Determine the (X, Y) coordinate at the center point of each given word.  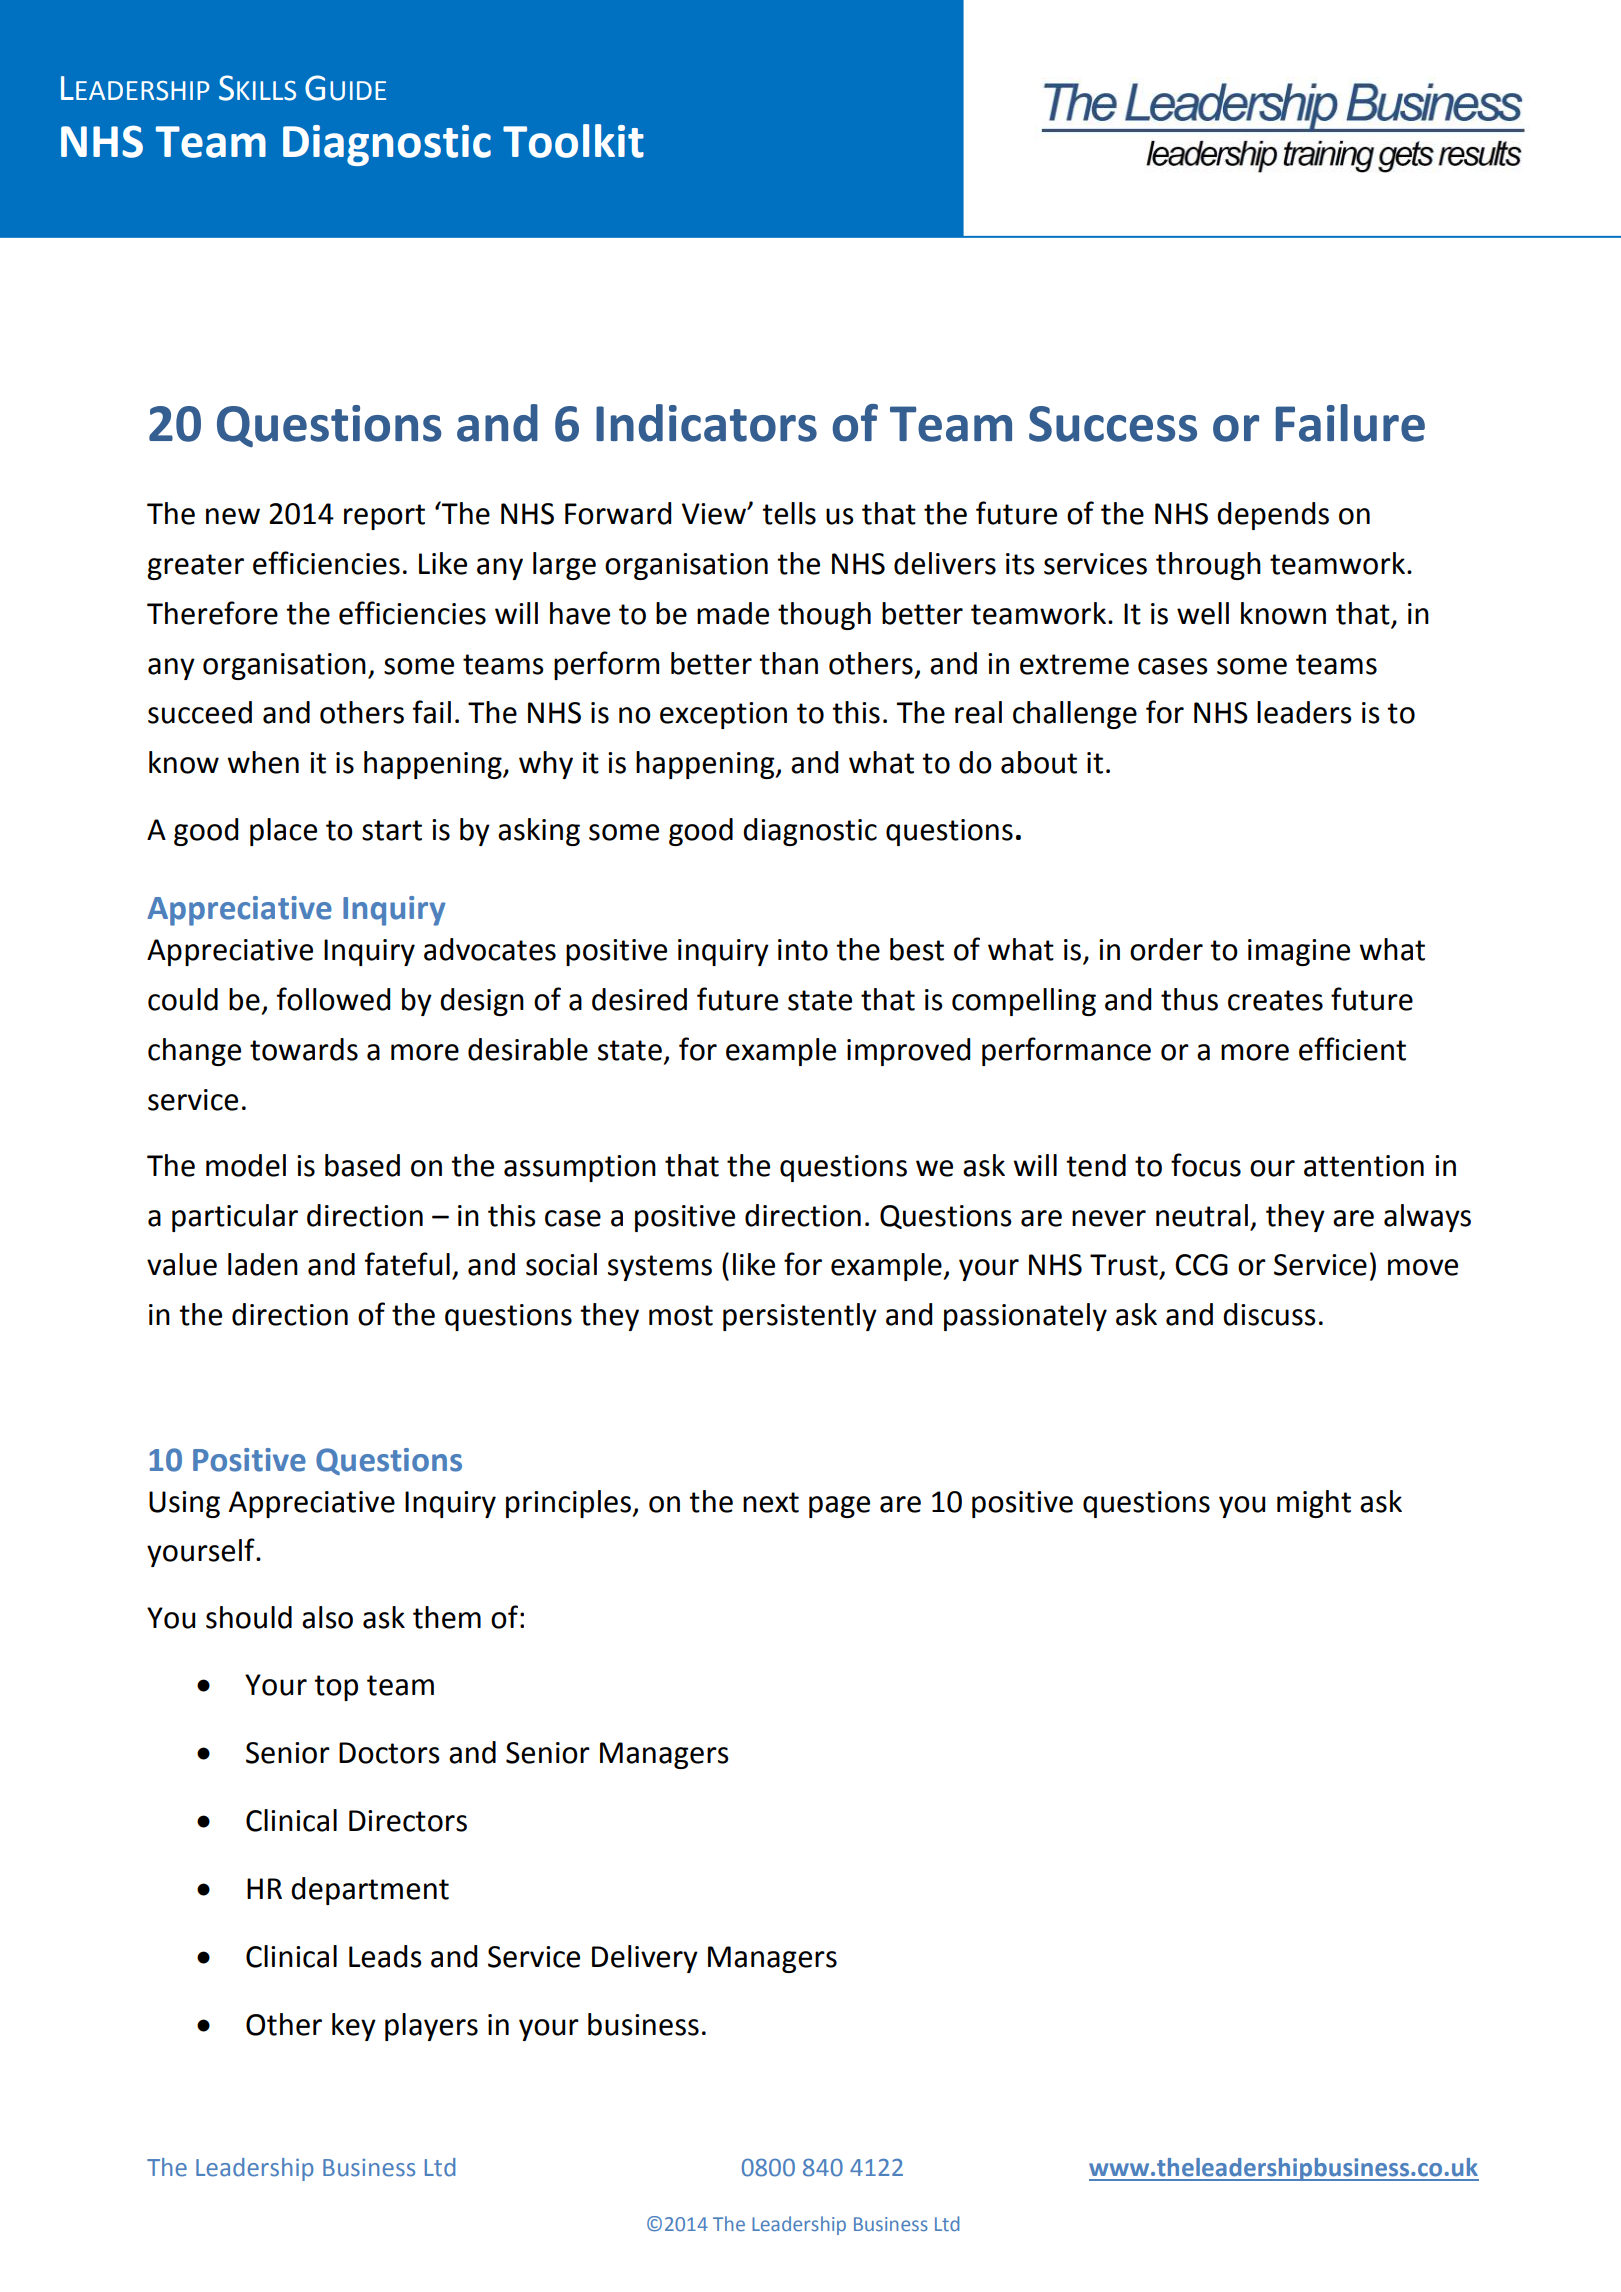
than (788, 663)
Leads (385, 1956)
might (1314, 1504)
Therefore (212, 613)
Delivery (645, 1959)
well (1203, 613)
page (839, 1507)
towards (304, 1049)
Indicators (706, 423)
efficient (1352, 1049)
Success (1113, 424)
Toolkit (573, 141)
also (327, 1617)
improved (908, 1052)
